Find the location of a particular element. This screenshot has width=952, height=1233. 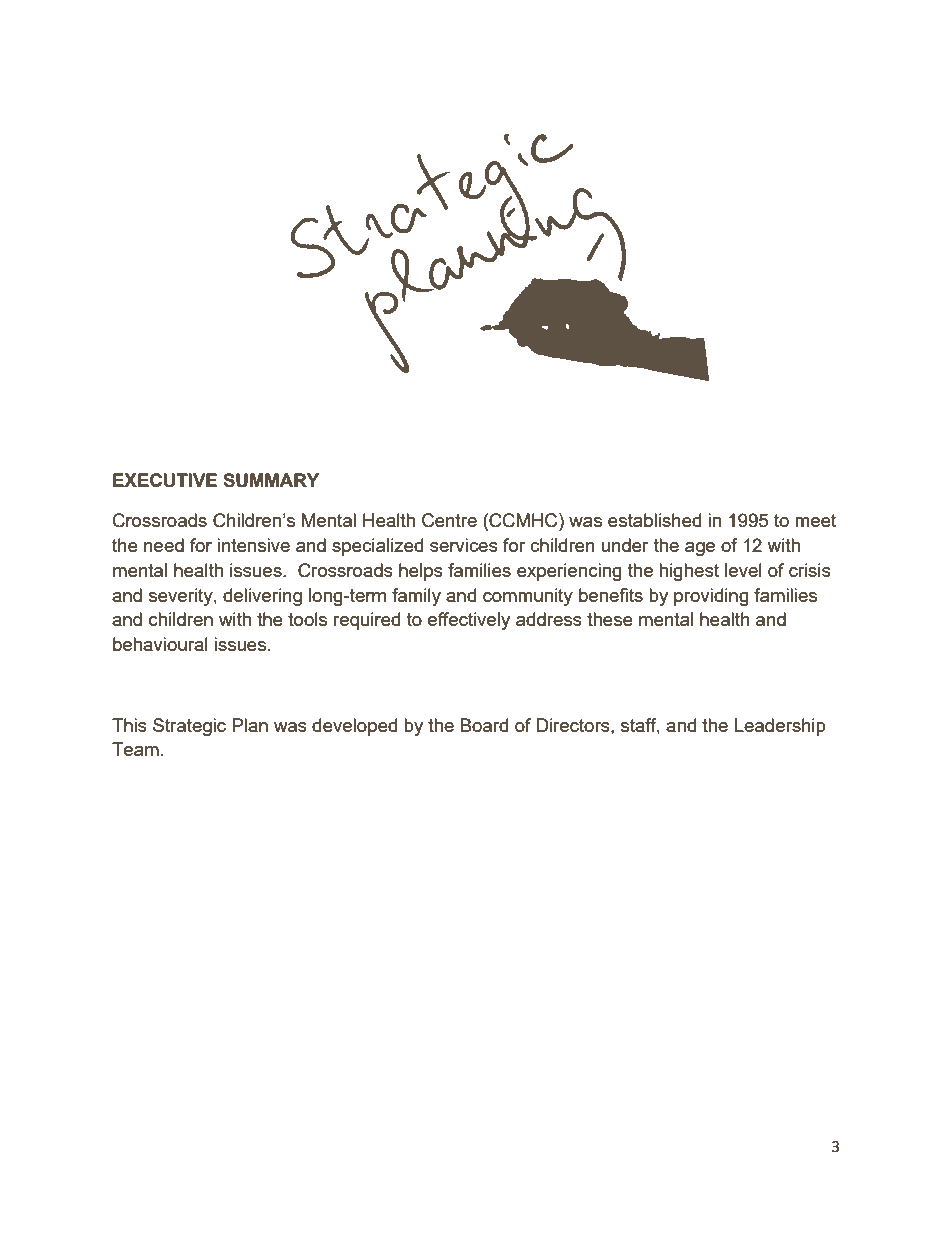

Leadership is located at coordinates (780, 727).
